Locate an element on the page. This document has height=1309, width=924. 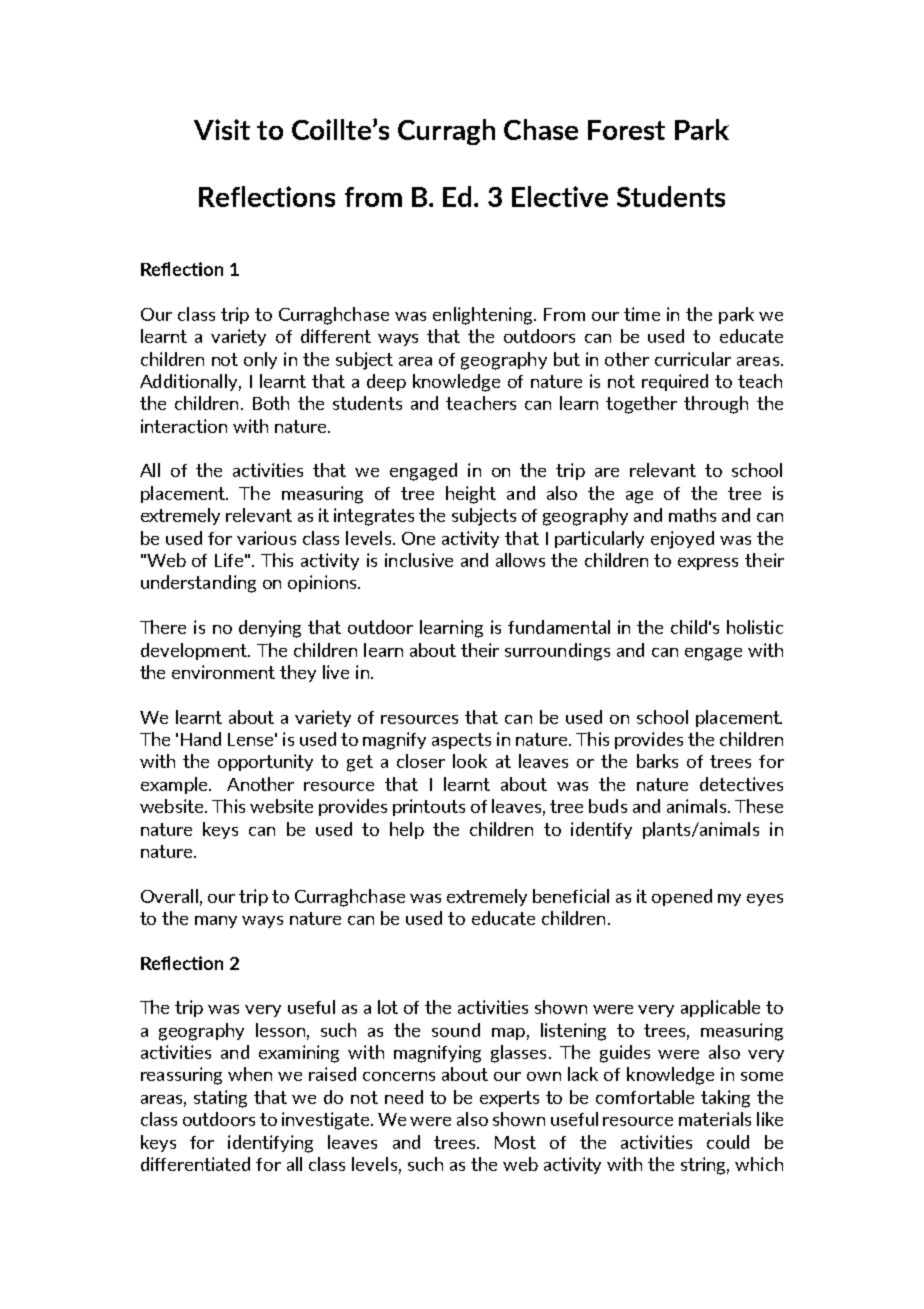
Visit is located at coordinates (222, 129).
